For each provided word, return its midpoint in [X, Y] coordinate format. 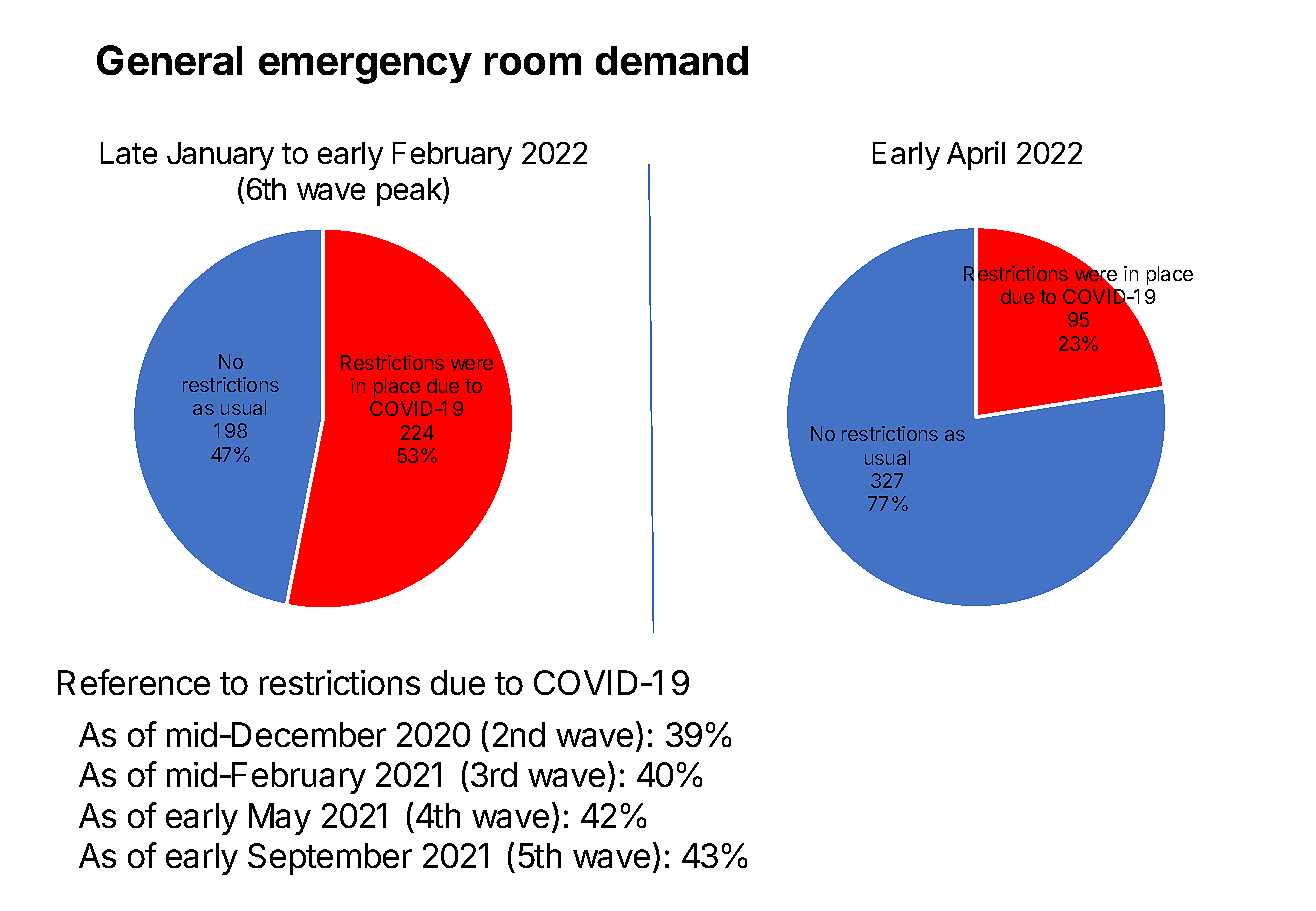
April [976, 155]
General [169, 60]
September [330, 859]
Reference [134, 682]
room [533, 64]
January [220, 156]
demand [672, 60]
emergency [365, 68]
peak [410, 191]
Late [129, 153]
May [280, 819]
